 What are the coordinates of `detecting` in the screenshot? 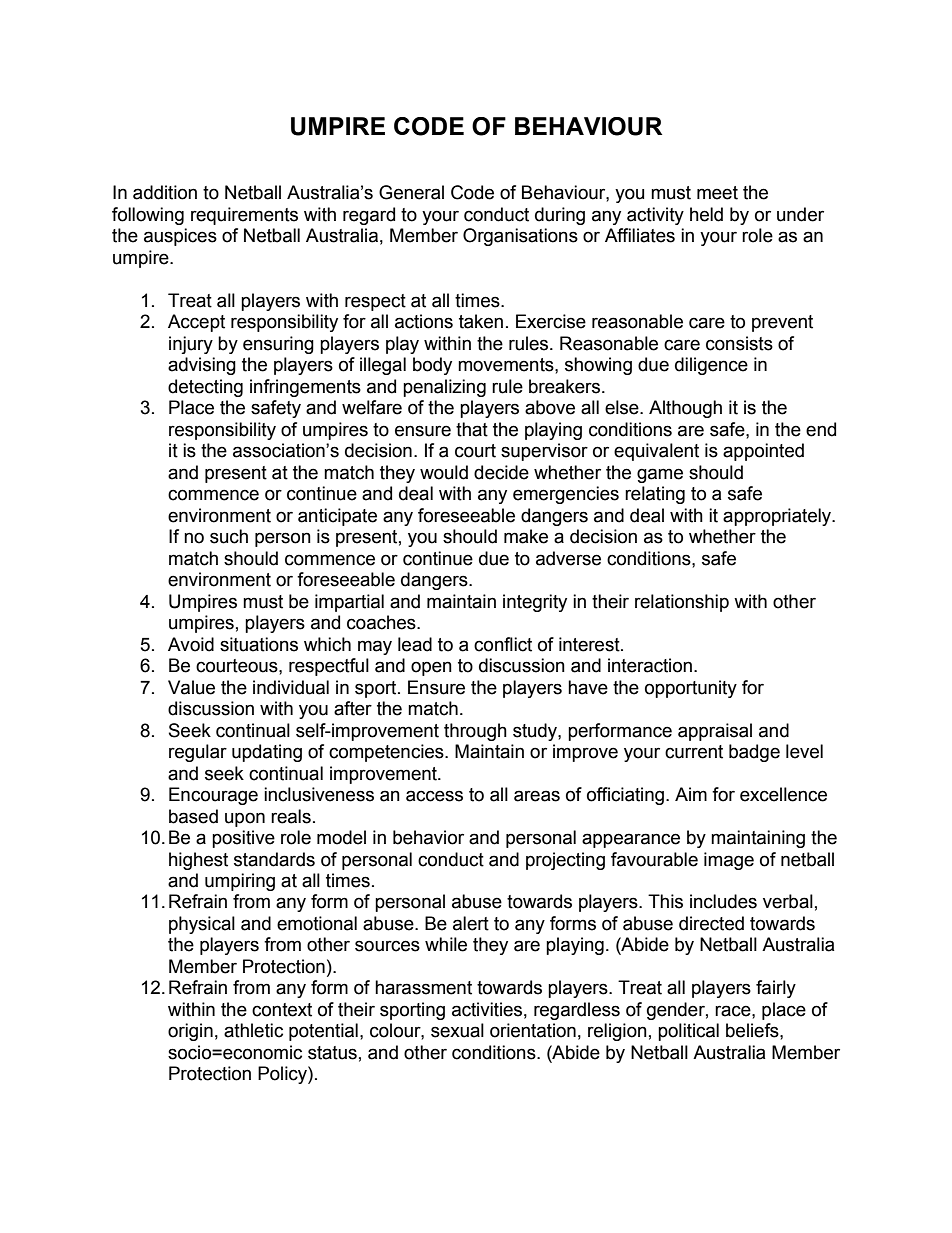 It's located at (205, 388).
